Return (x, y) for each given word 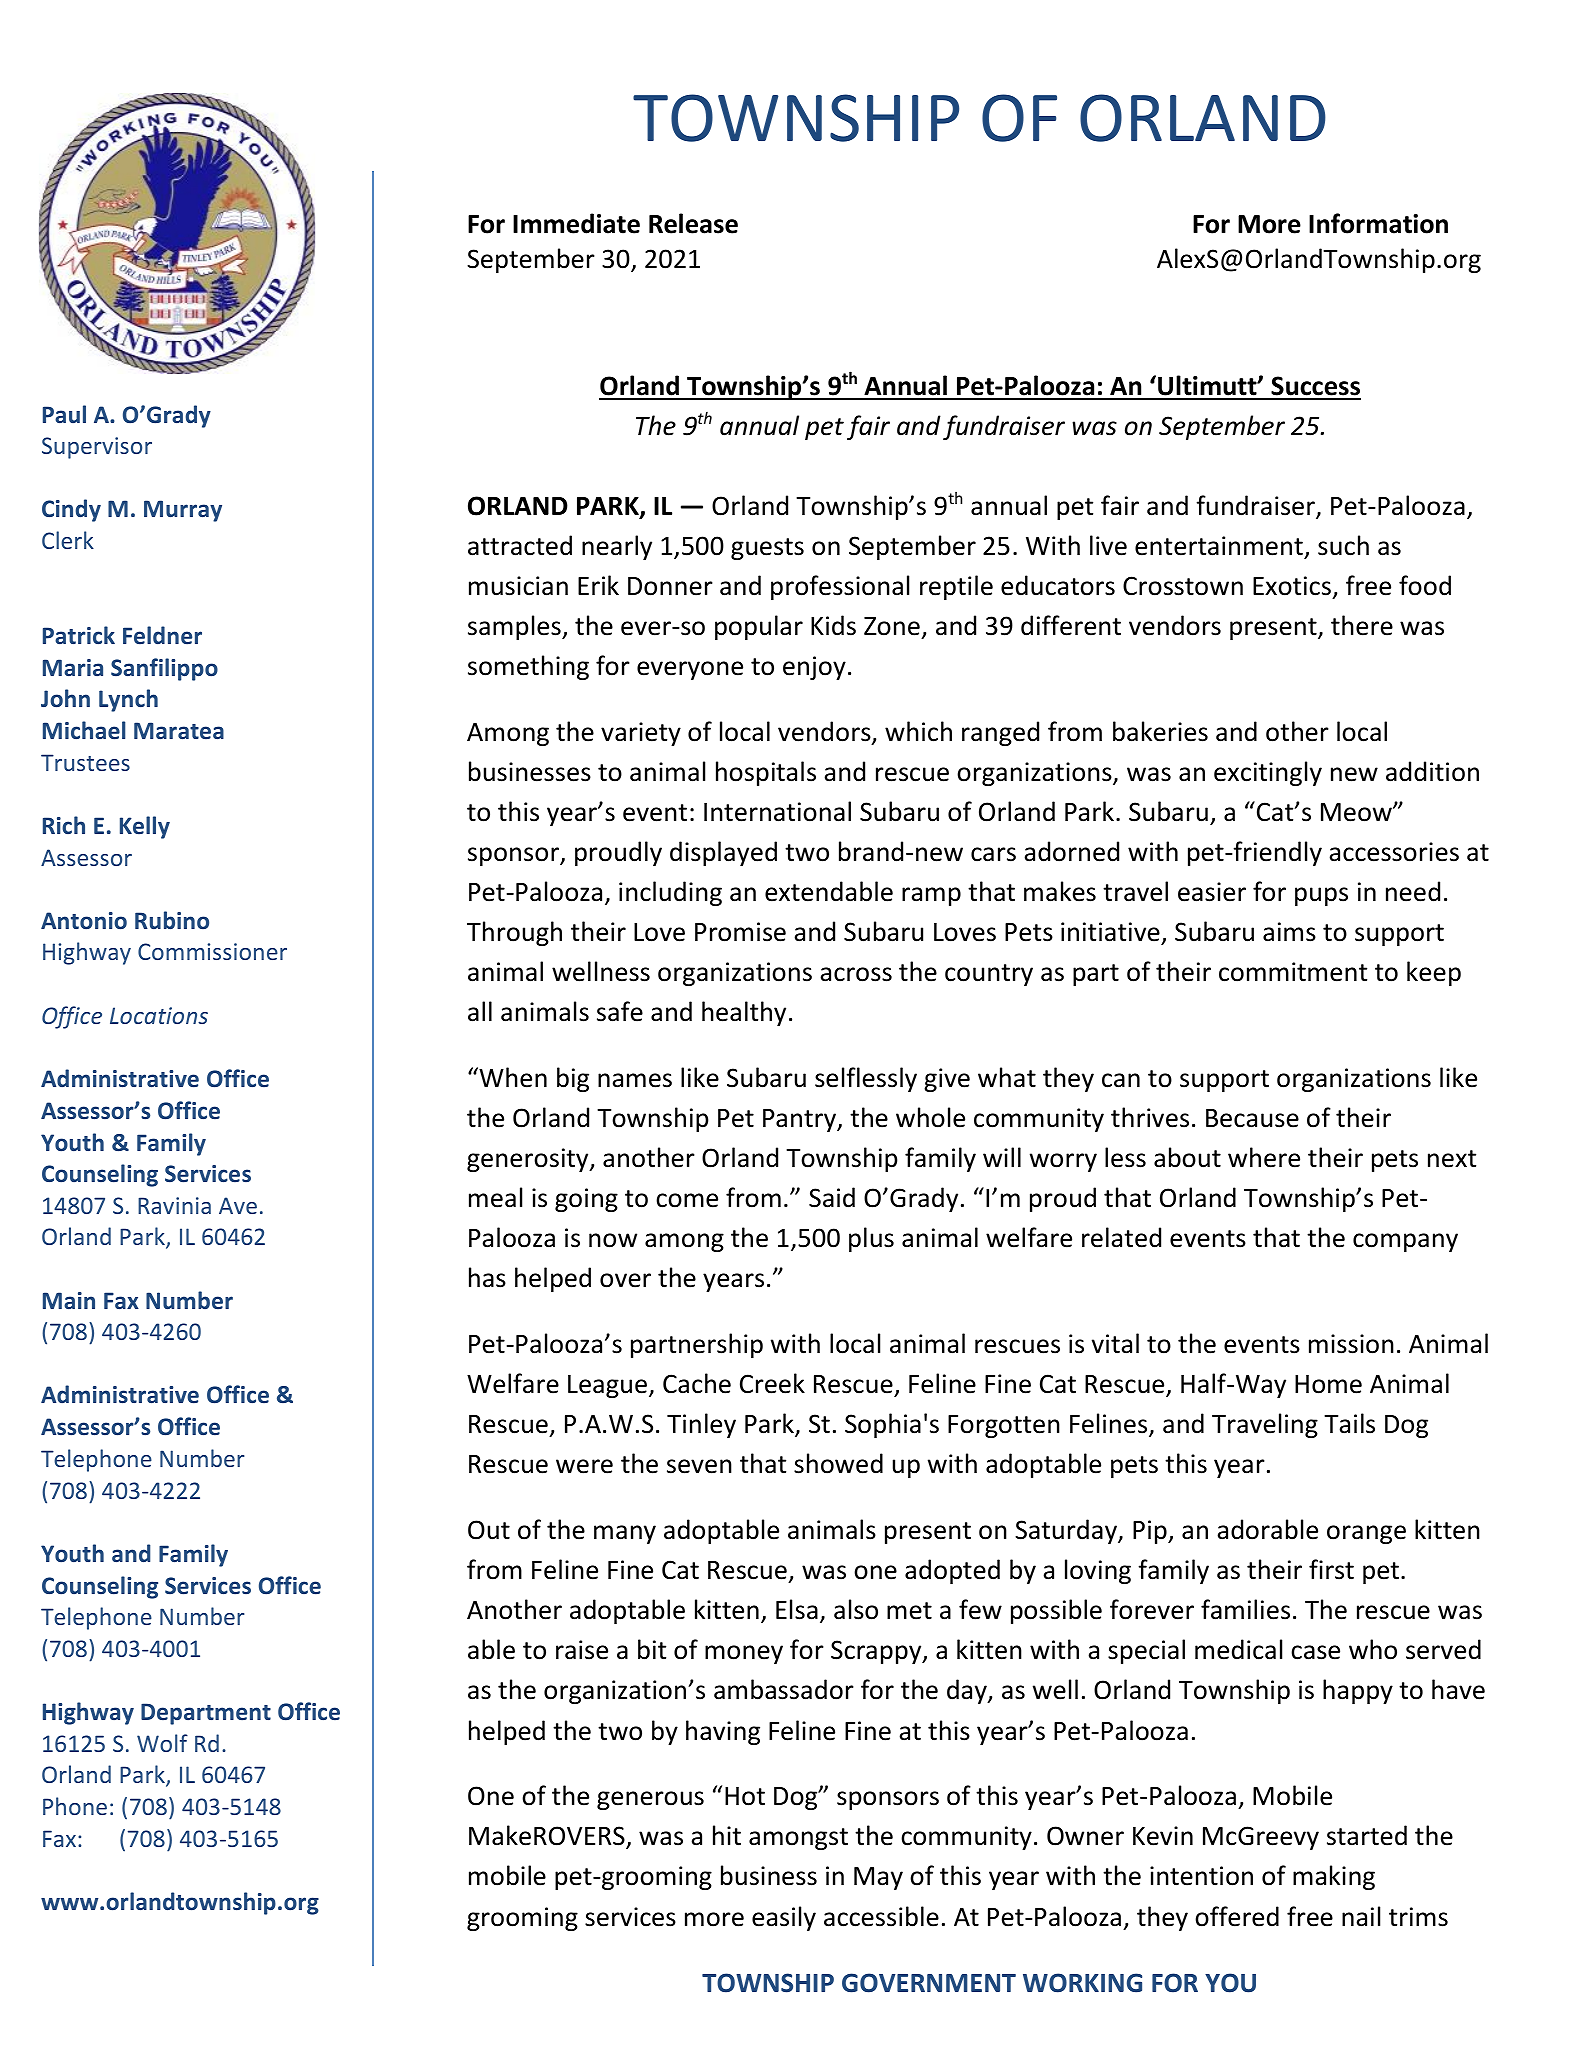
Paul (64, 414)
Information (1378, 223)
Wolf (162, 1743)
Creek (772, 1383)
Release (693, 223)
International (777, 811)
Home (1328, 1384)
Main (69, 1300)
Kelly (145, 827)
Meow (1357, 812)
